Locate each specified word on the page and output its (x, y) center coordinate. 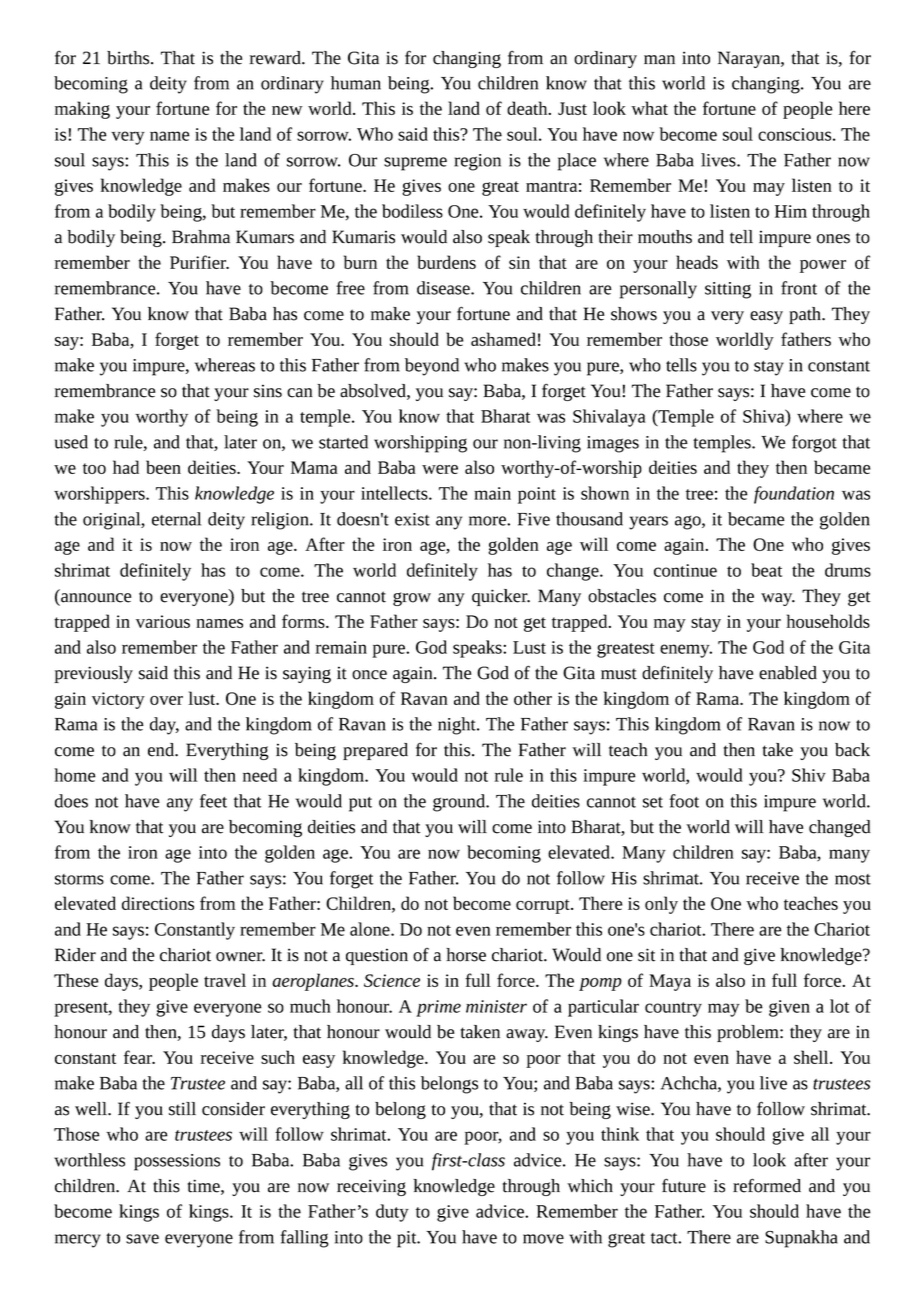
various (163, 621)
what (649, 108)
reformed (767, 1185)
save (142, 1239)
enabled (788, 673)
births (129, 58)
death (528, 108)
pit (408, 1239)
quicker (501, 597)
